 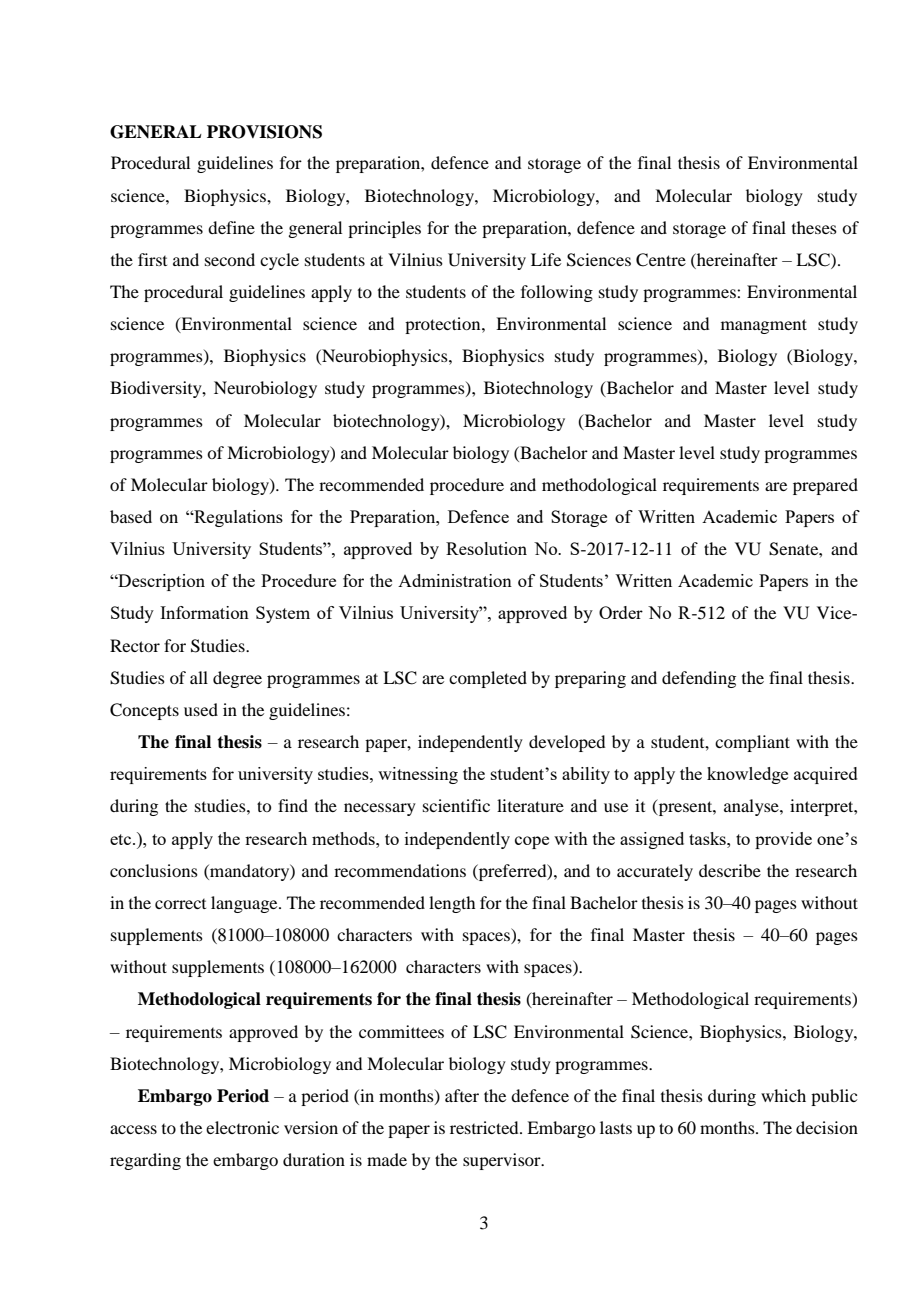 I want to click on theses, so click(x=814, y=227).
